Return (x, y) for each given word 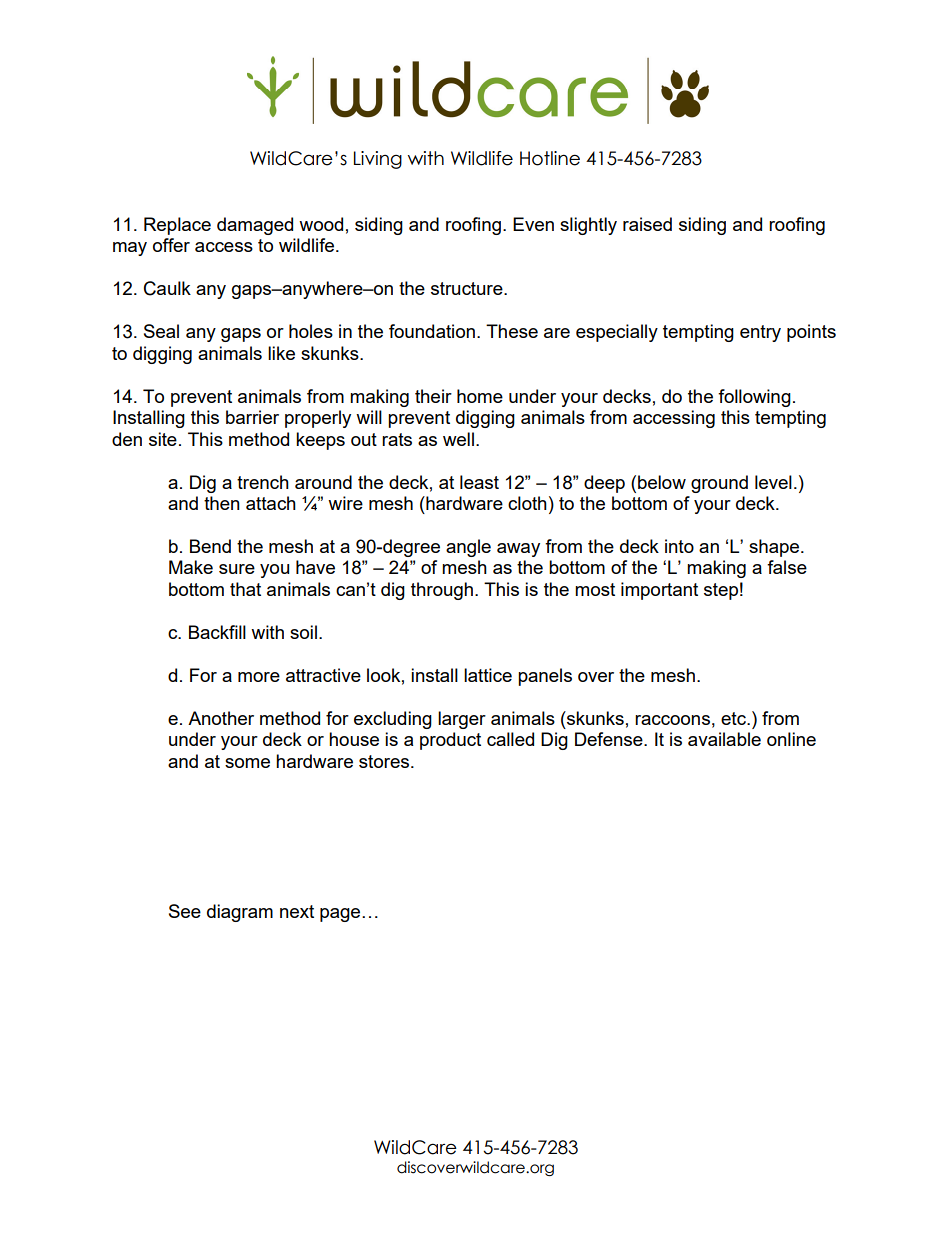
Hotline (550, 158)
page (341, 915)
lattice (488, 675)
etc (734, 718)
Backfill (217, 632)
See (185, 911)
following (754, 398)
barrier (252, 417)
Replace (177, 226)
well (458, 439)
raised (647, 224)
